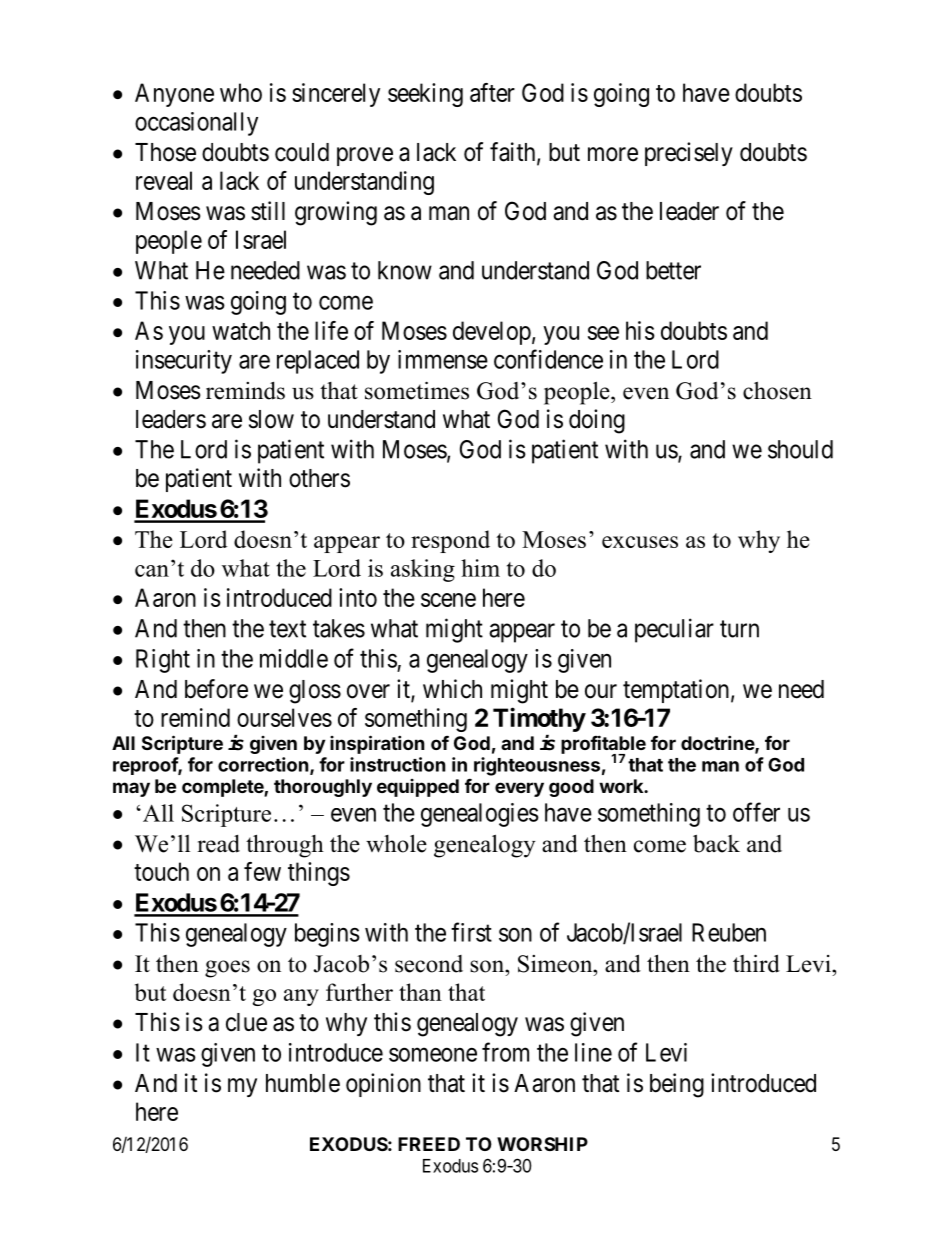 This screenshot has height=1233, width=952. Describe the element at coordinates (739, 629) in the screenshot. I see `turn` at that location.
